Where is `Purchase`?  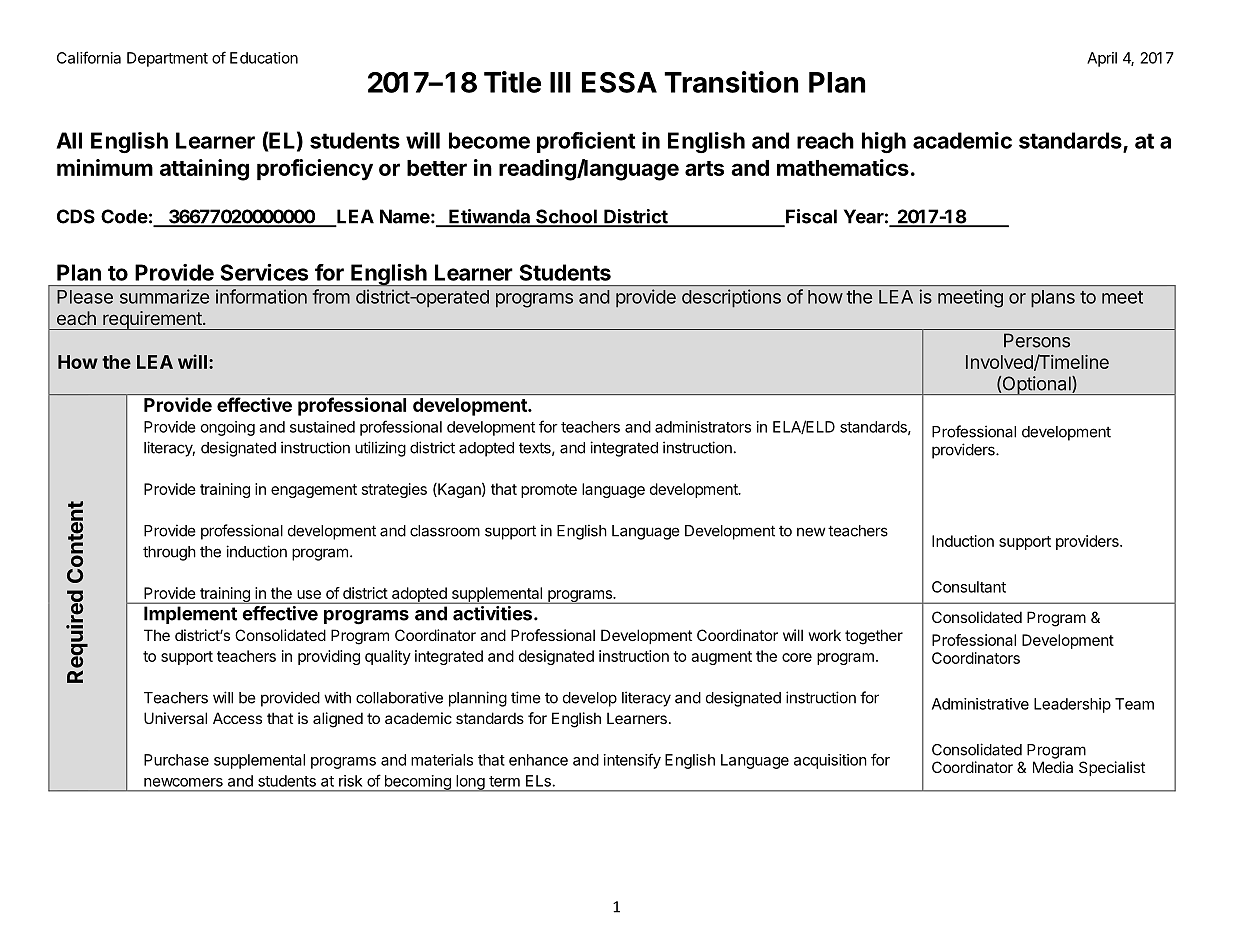
Purchase is located at coordinates (176, 760).
